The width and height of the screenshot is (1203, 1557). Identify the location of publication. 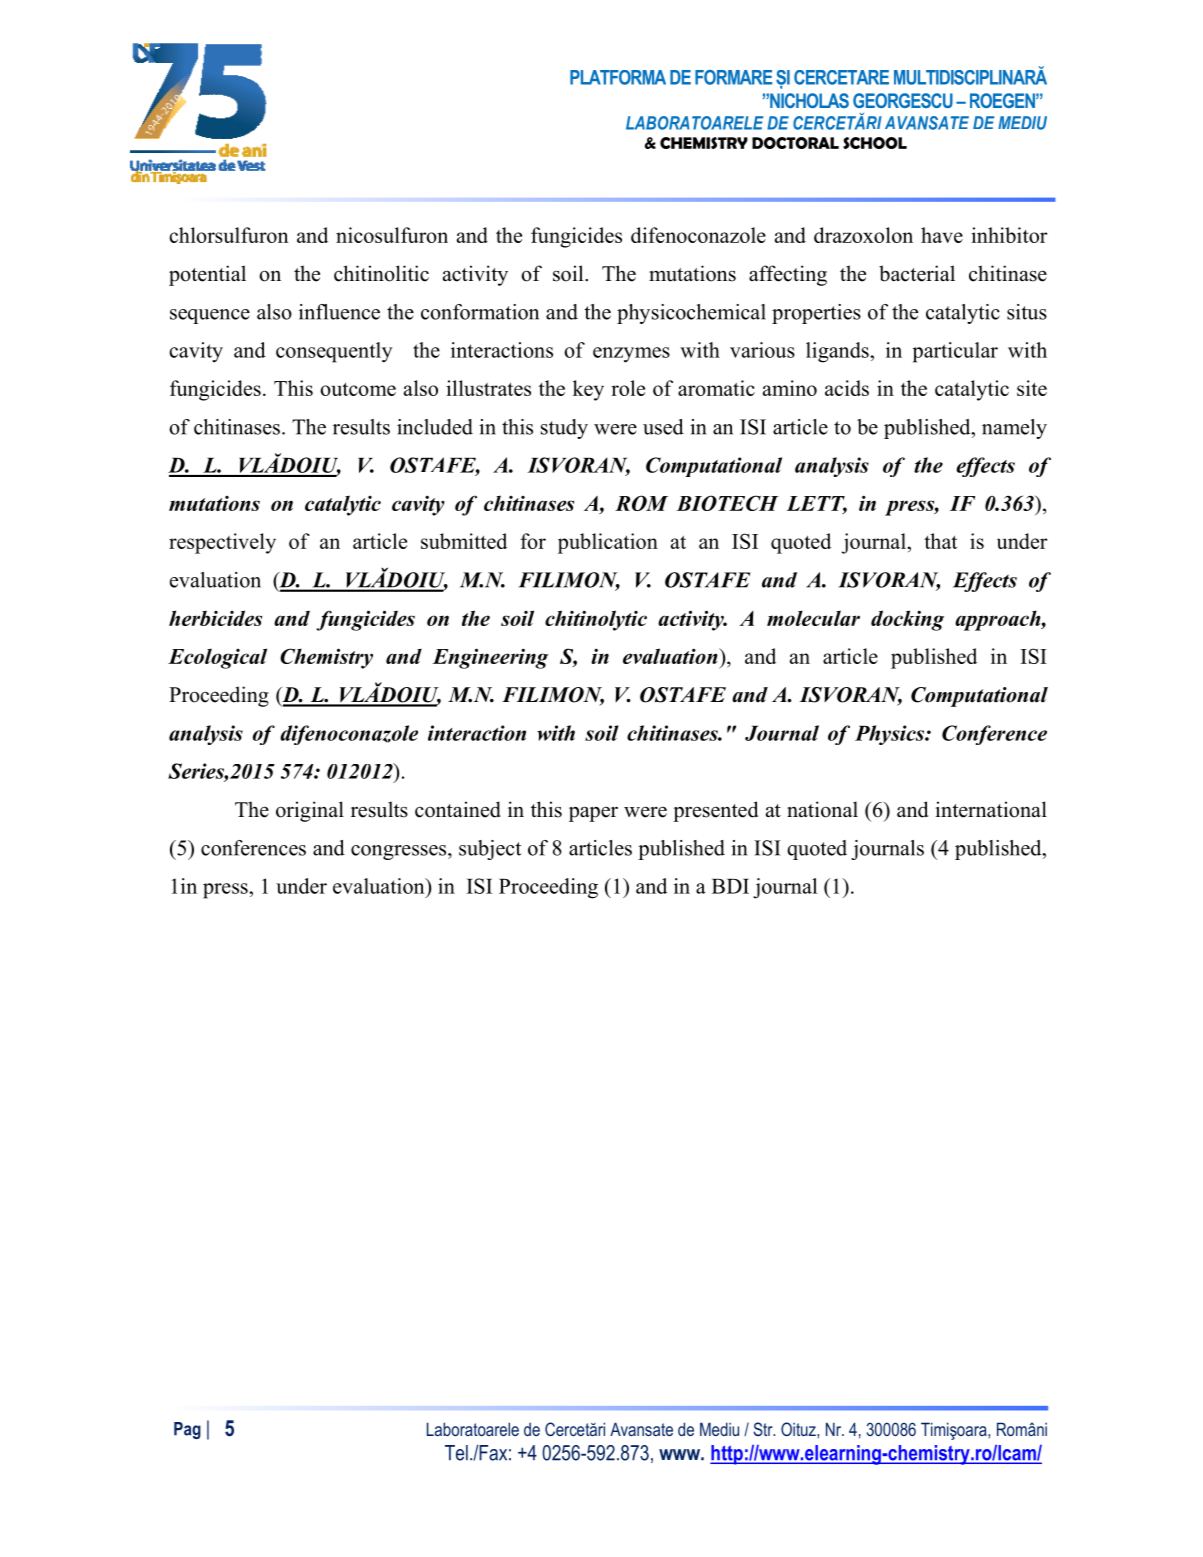
(608, 543).
